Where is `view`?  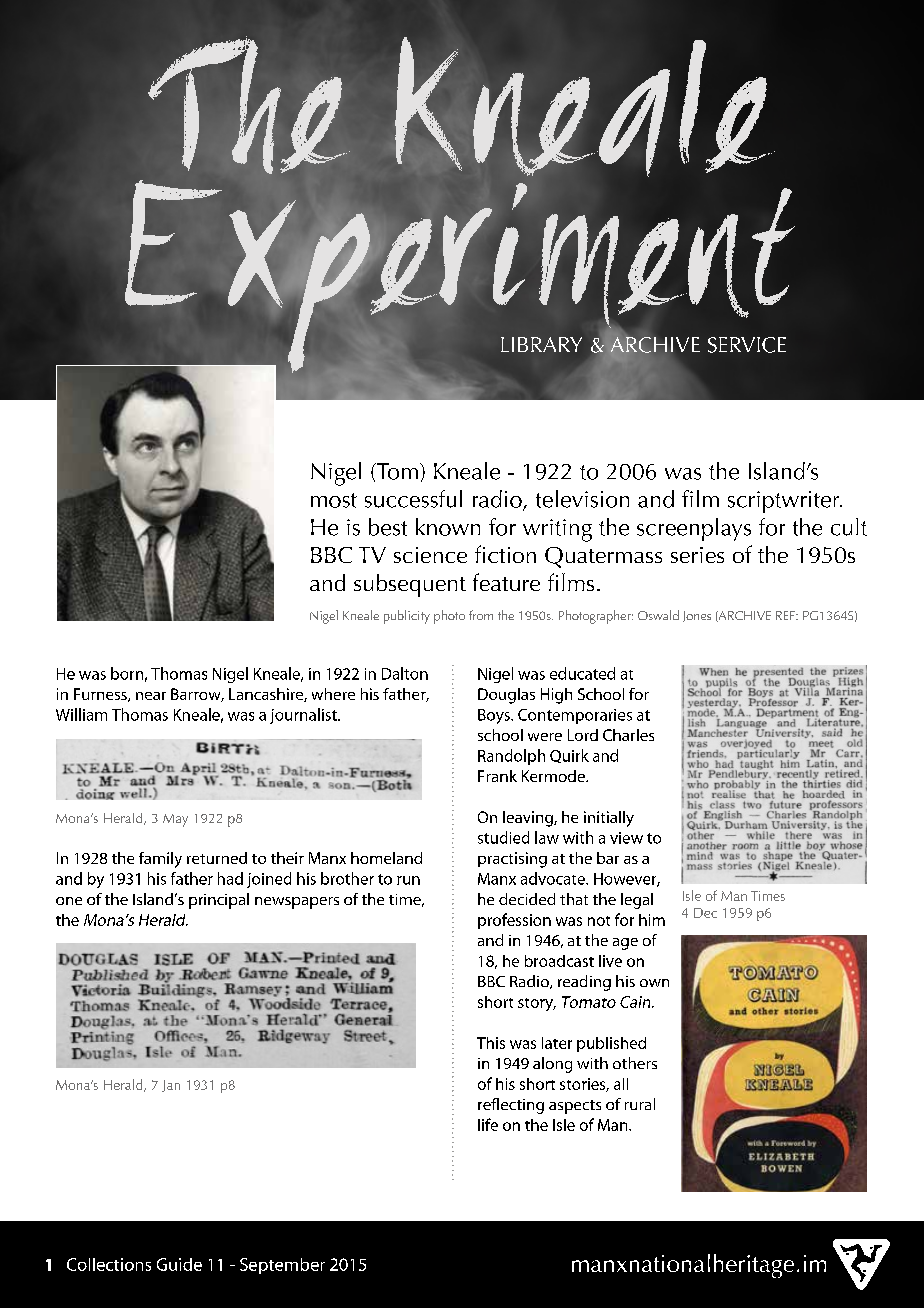 view is located at coordinates (626, 838).
